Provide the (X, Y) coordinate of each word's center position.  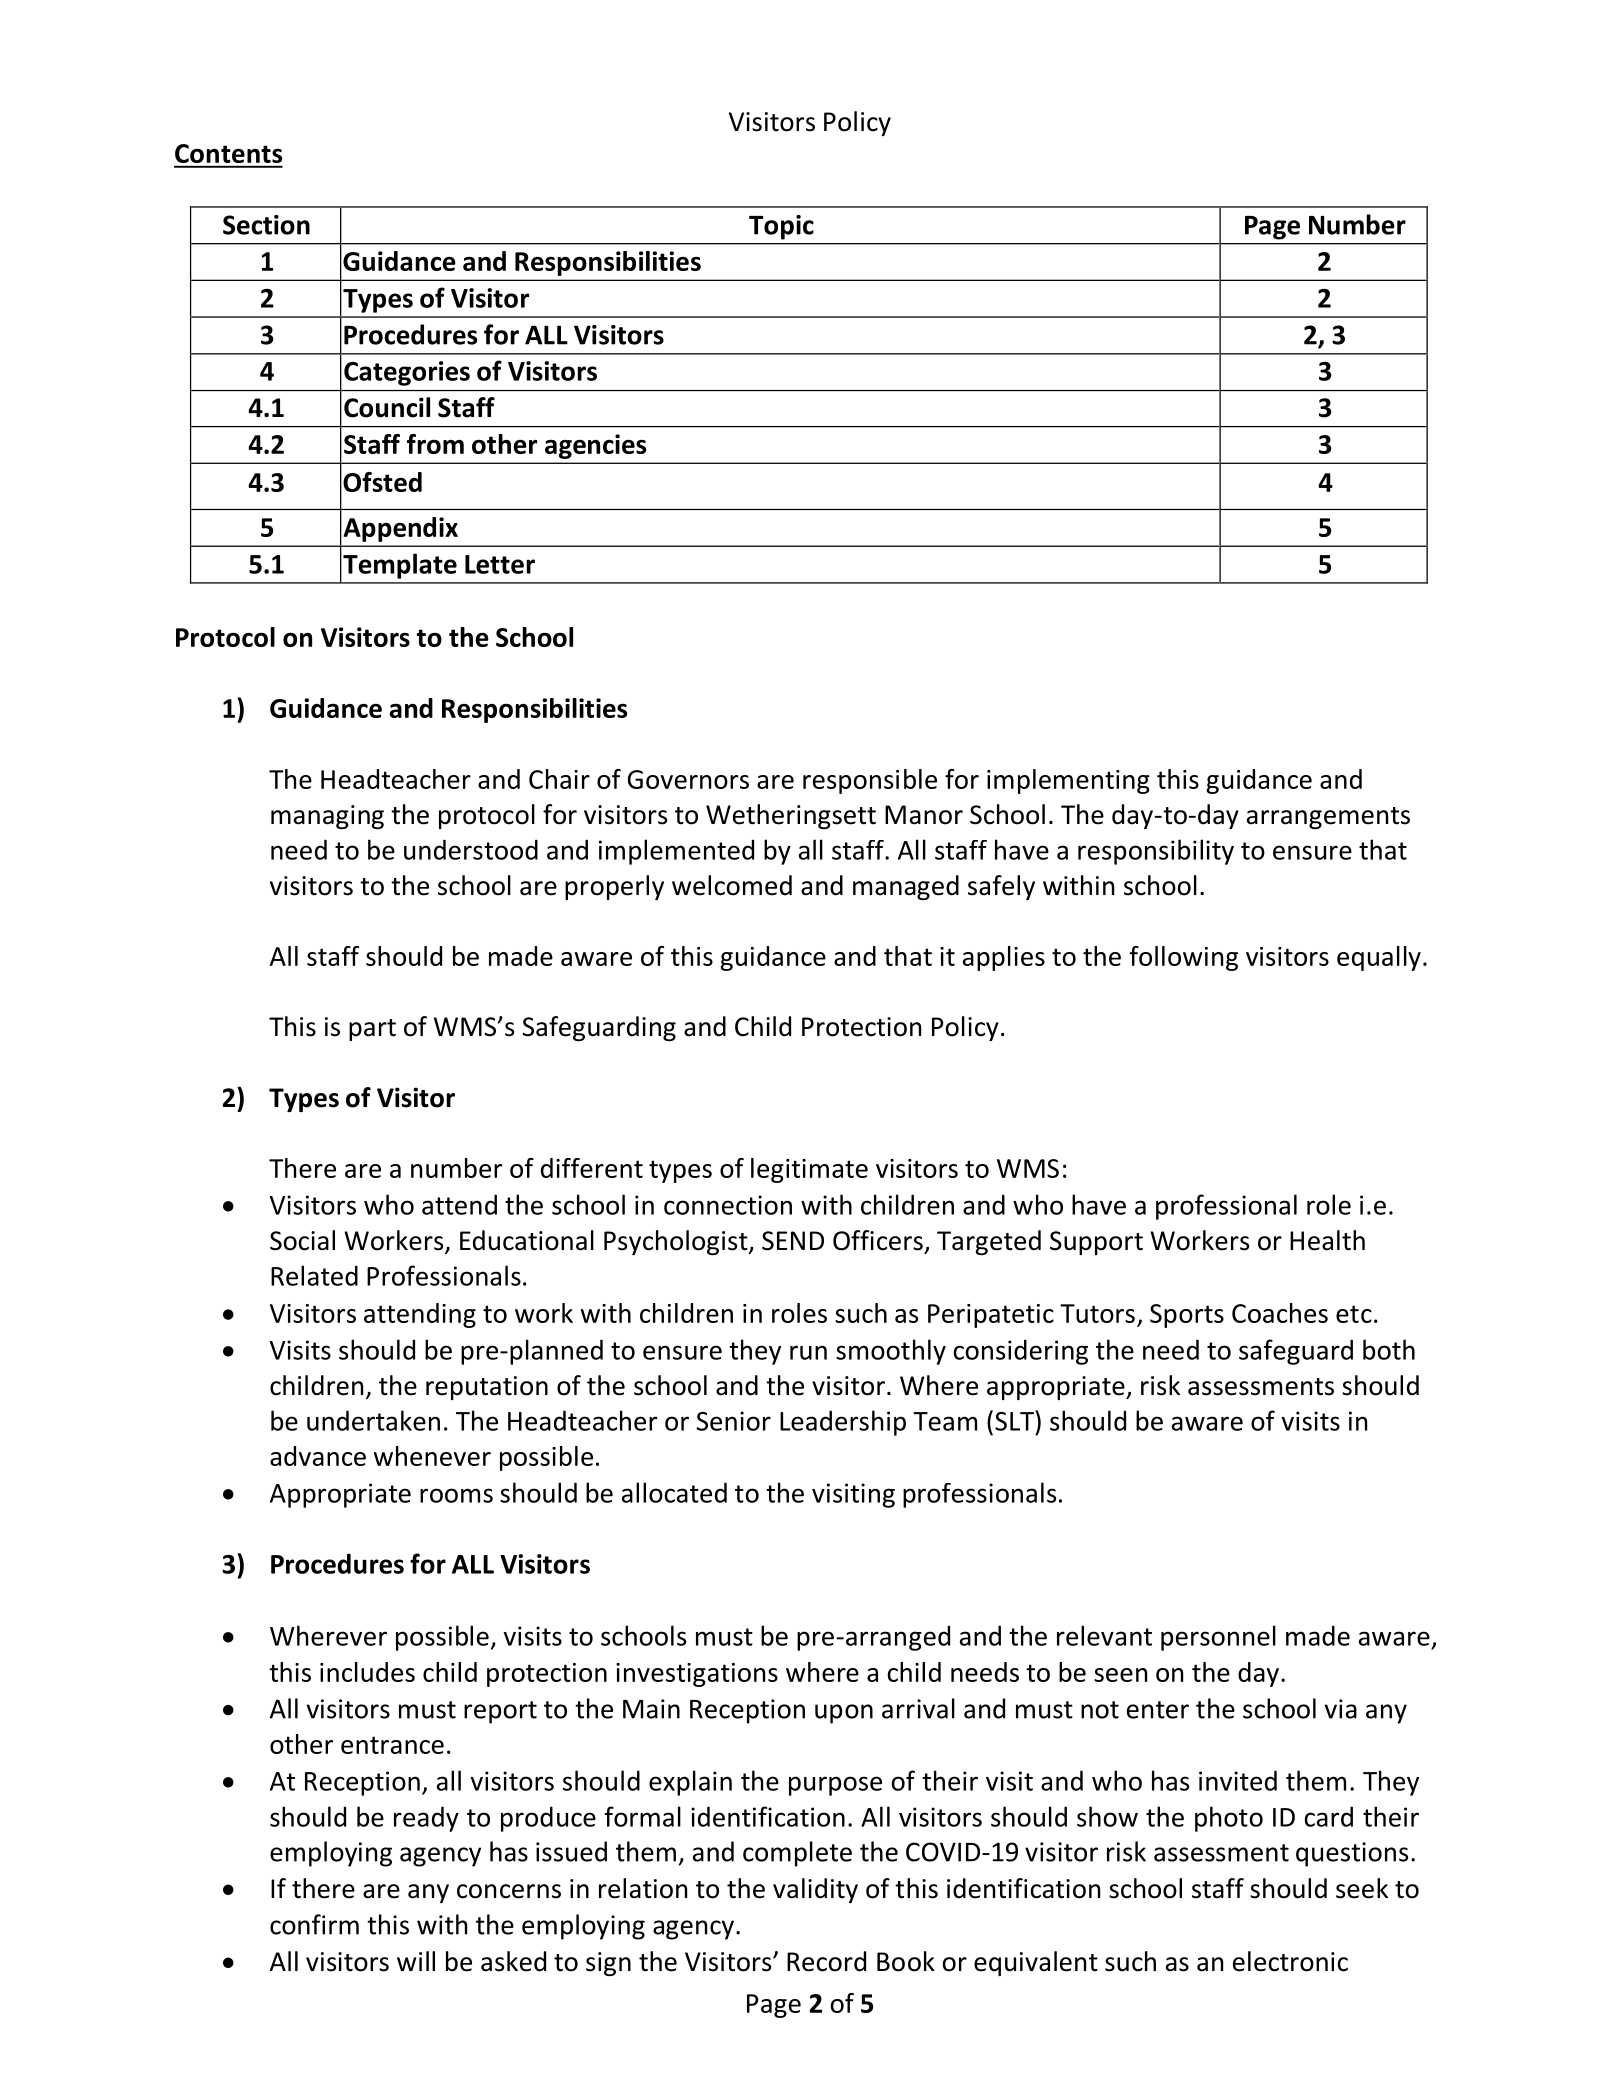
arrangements (1328, 818)
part (372, 1030)
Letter (500, 564)
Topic (781, 227)
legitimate (809, 1170)
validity (815, 1890)
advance (318, 1456)
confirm (314, 1924)
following (1184, 958)
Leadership (843, 1423)
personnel (1218, 1638)
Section (266, 225)
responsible (870, 781)
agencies (596, 446)
